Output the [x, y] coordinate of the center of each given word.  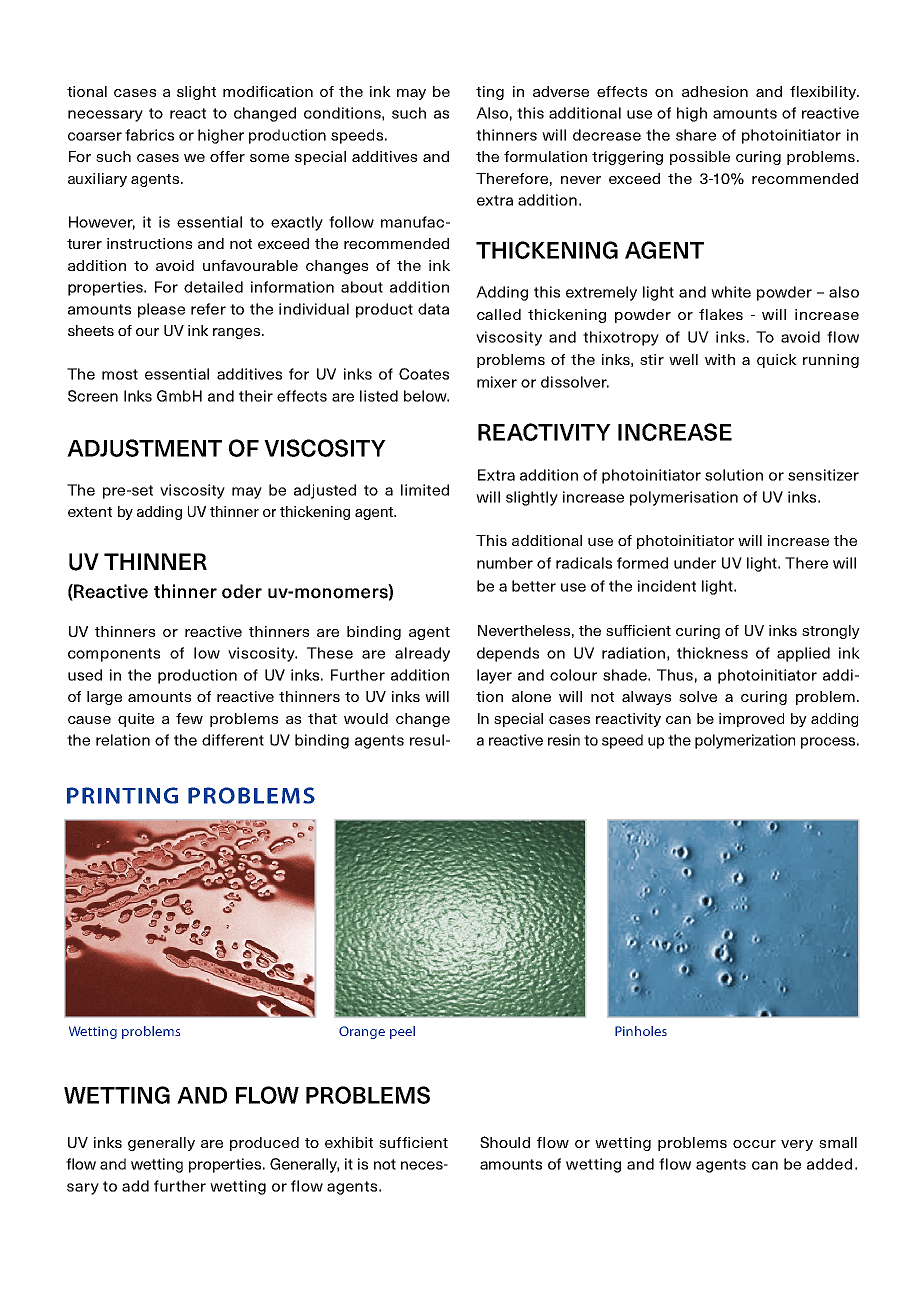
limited [425, 490]
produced [264, 1144]
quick [777, 361]
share [696, 135]
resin [564, 740]
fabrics [149, 135]
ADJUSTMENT [144, 448]
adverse [561, 91]
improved [751, 720]
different [233, 740]
